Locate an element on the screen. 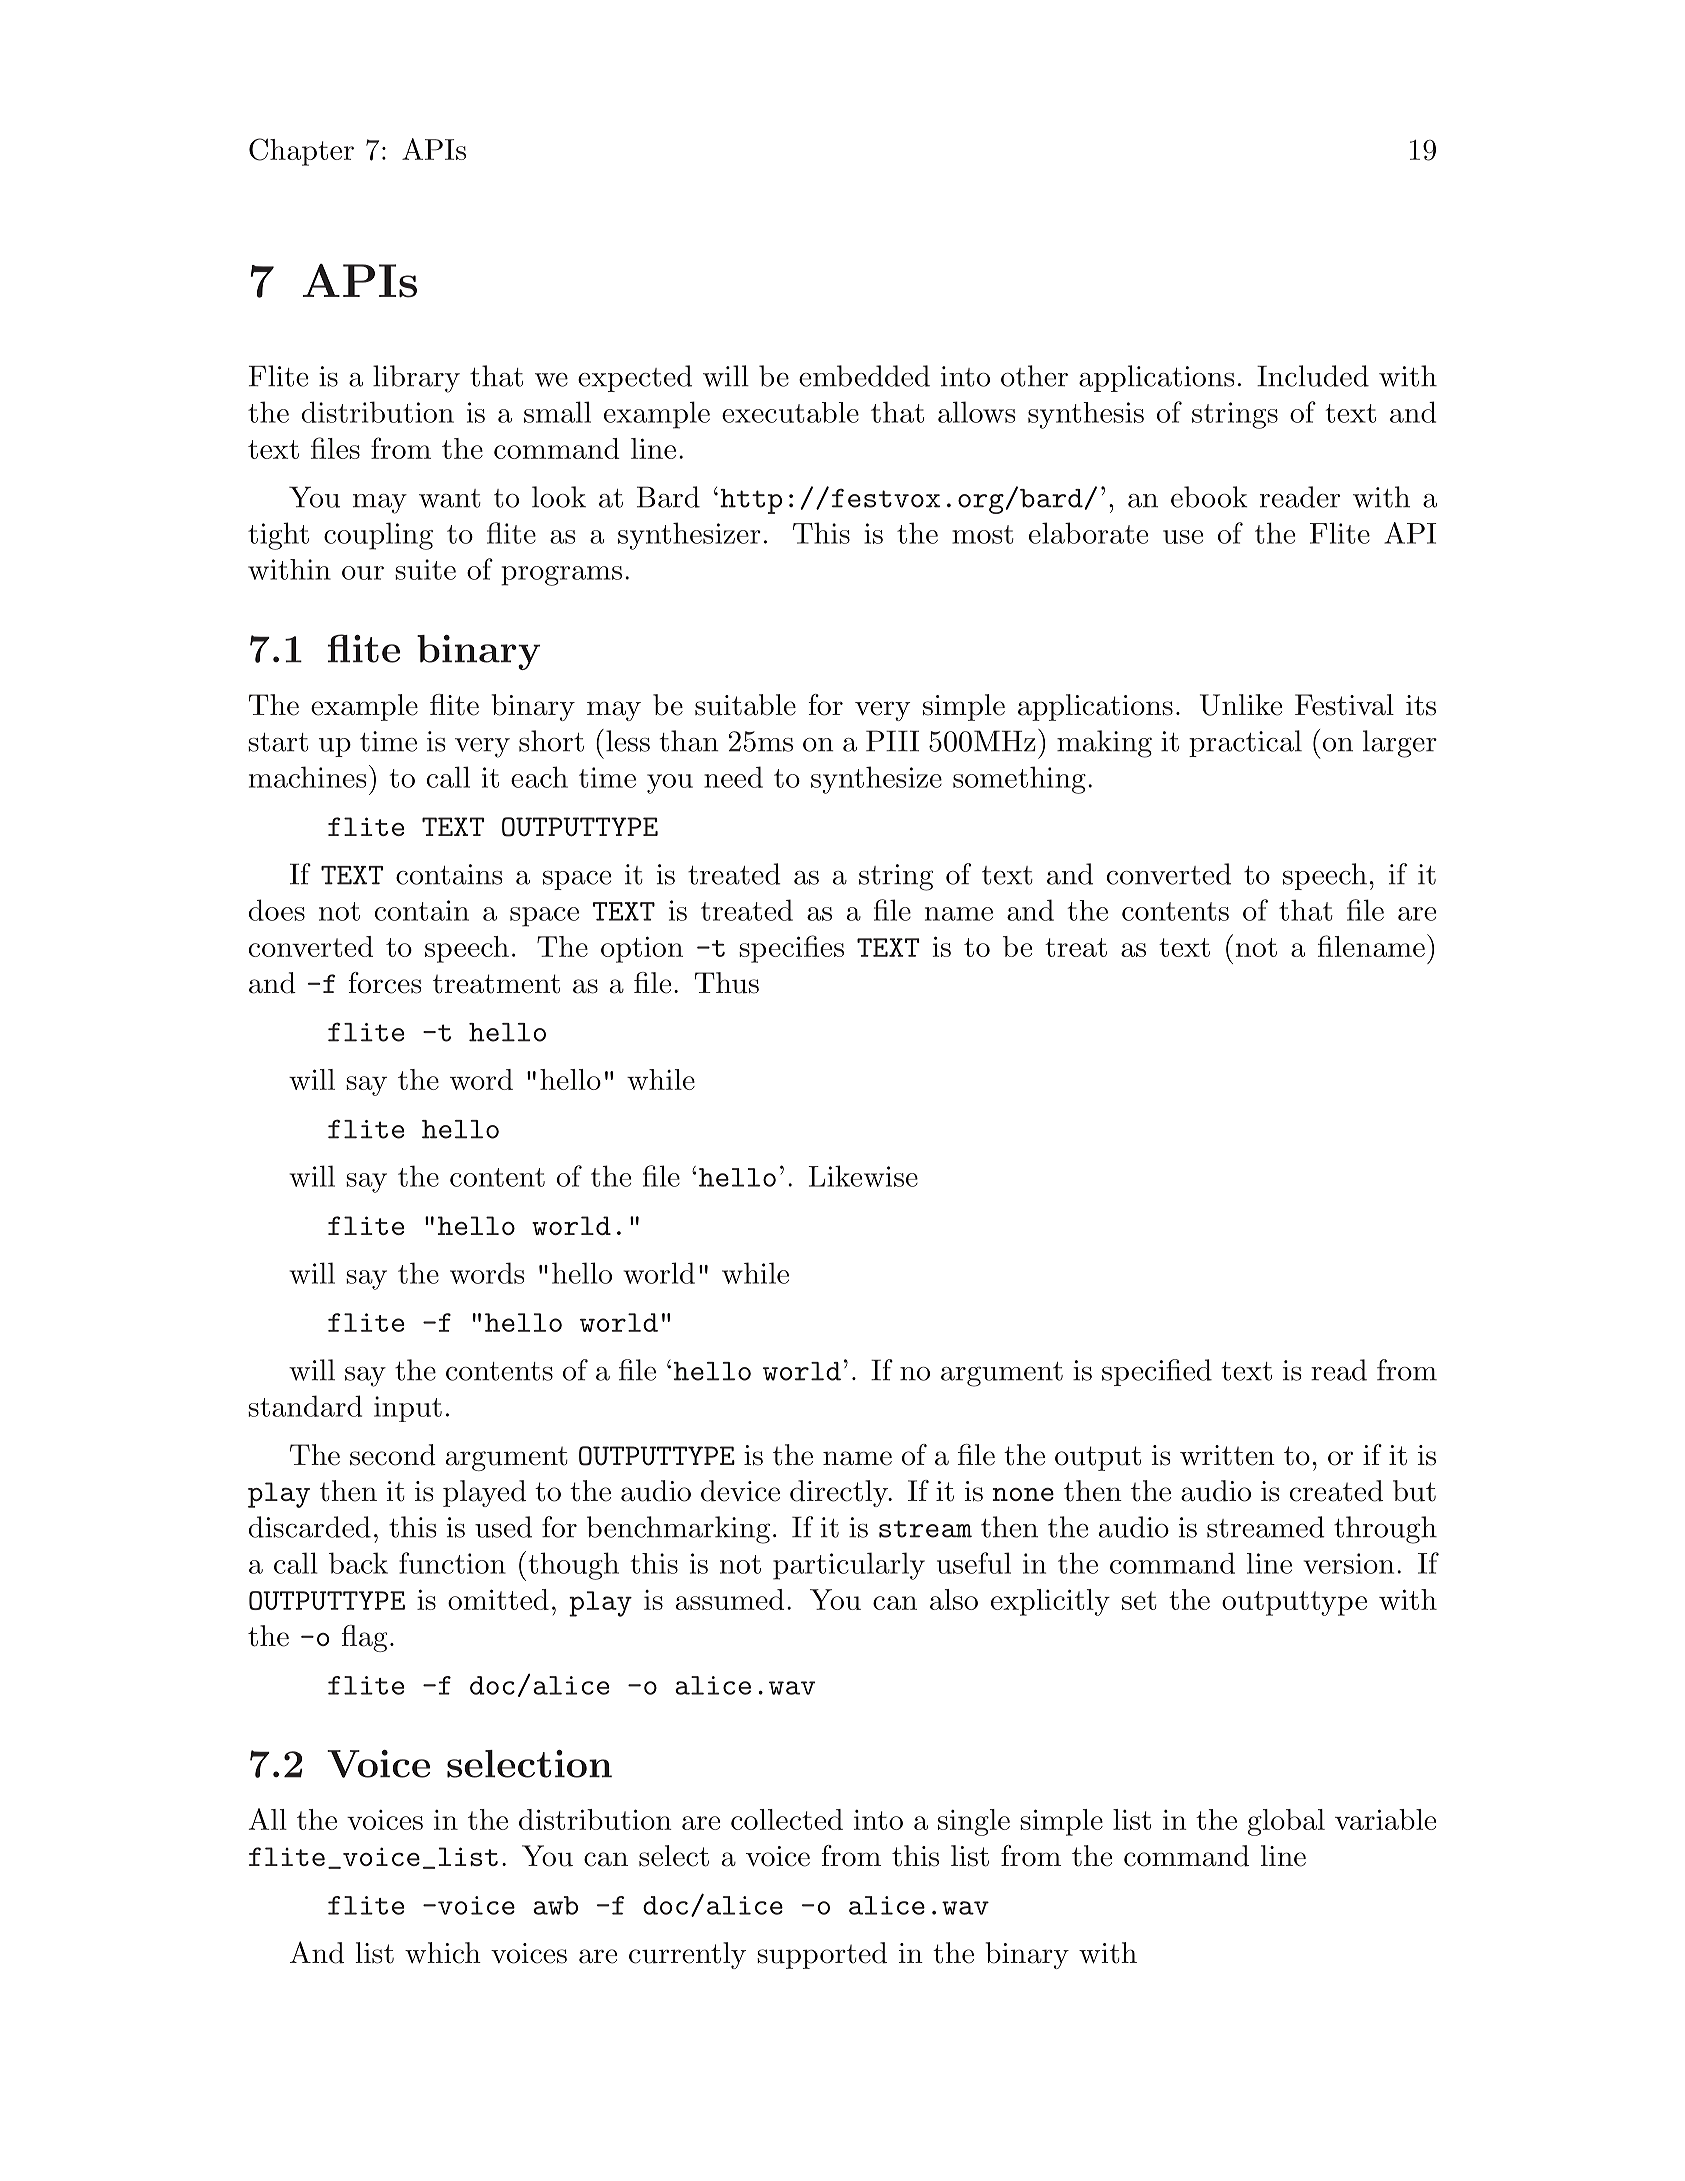 The image size is (1685, 2181). which is located at coordinates (443, 1953).
